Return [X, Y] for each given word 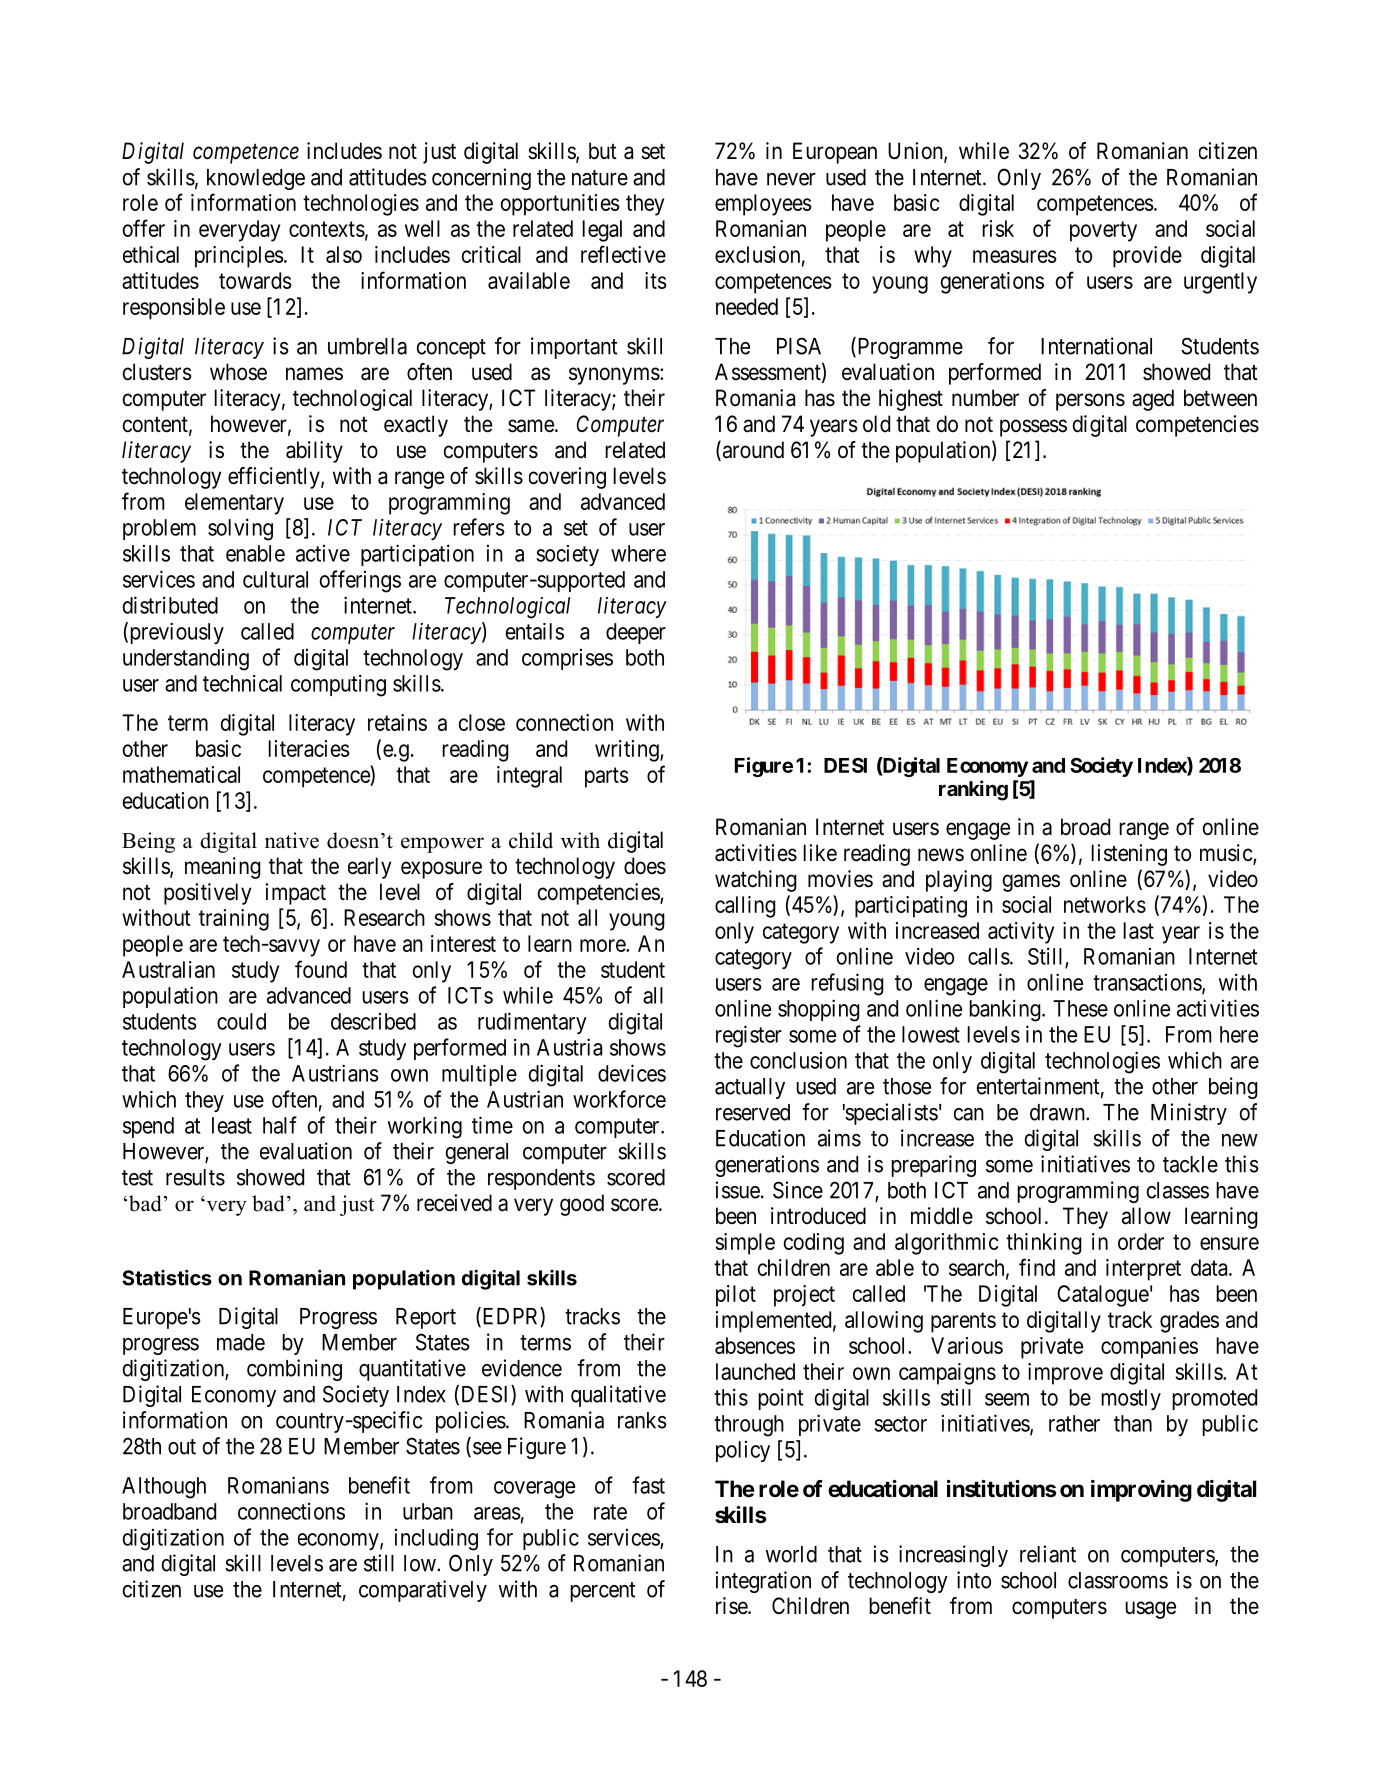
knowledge [256, 179]
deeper [636, 633]
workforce [619, 1099]
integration [763, 1582]
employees [763, 205]
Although [164, 1488]
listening [1129, 855]
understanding [186, 660]
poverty [1103, 231]
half [280, 1125]
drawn [1058, 1112]
